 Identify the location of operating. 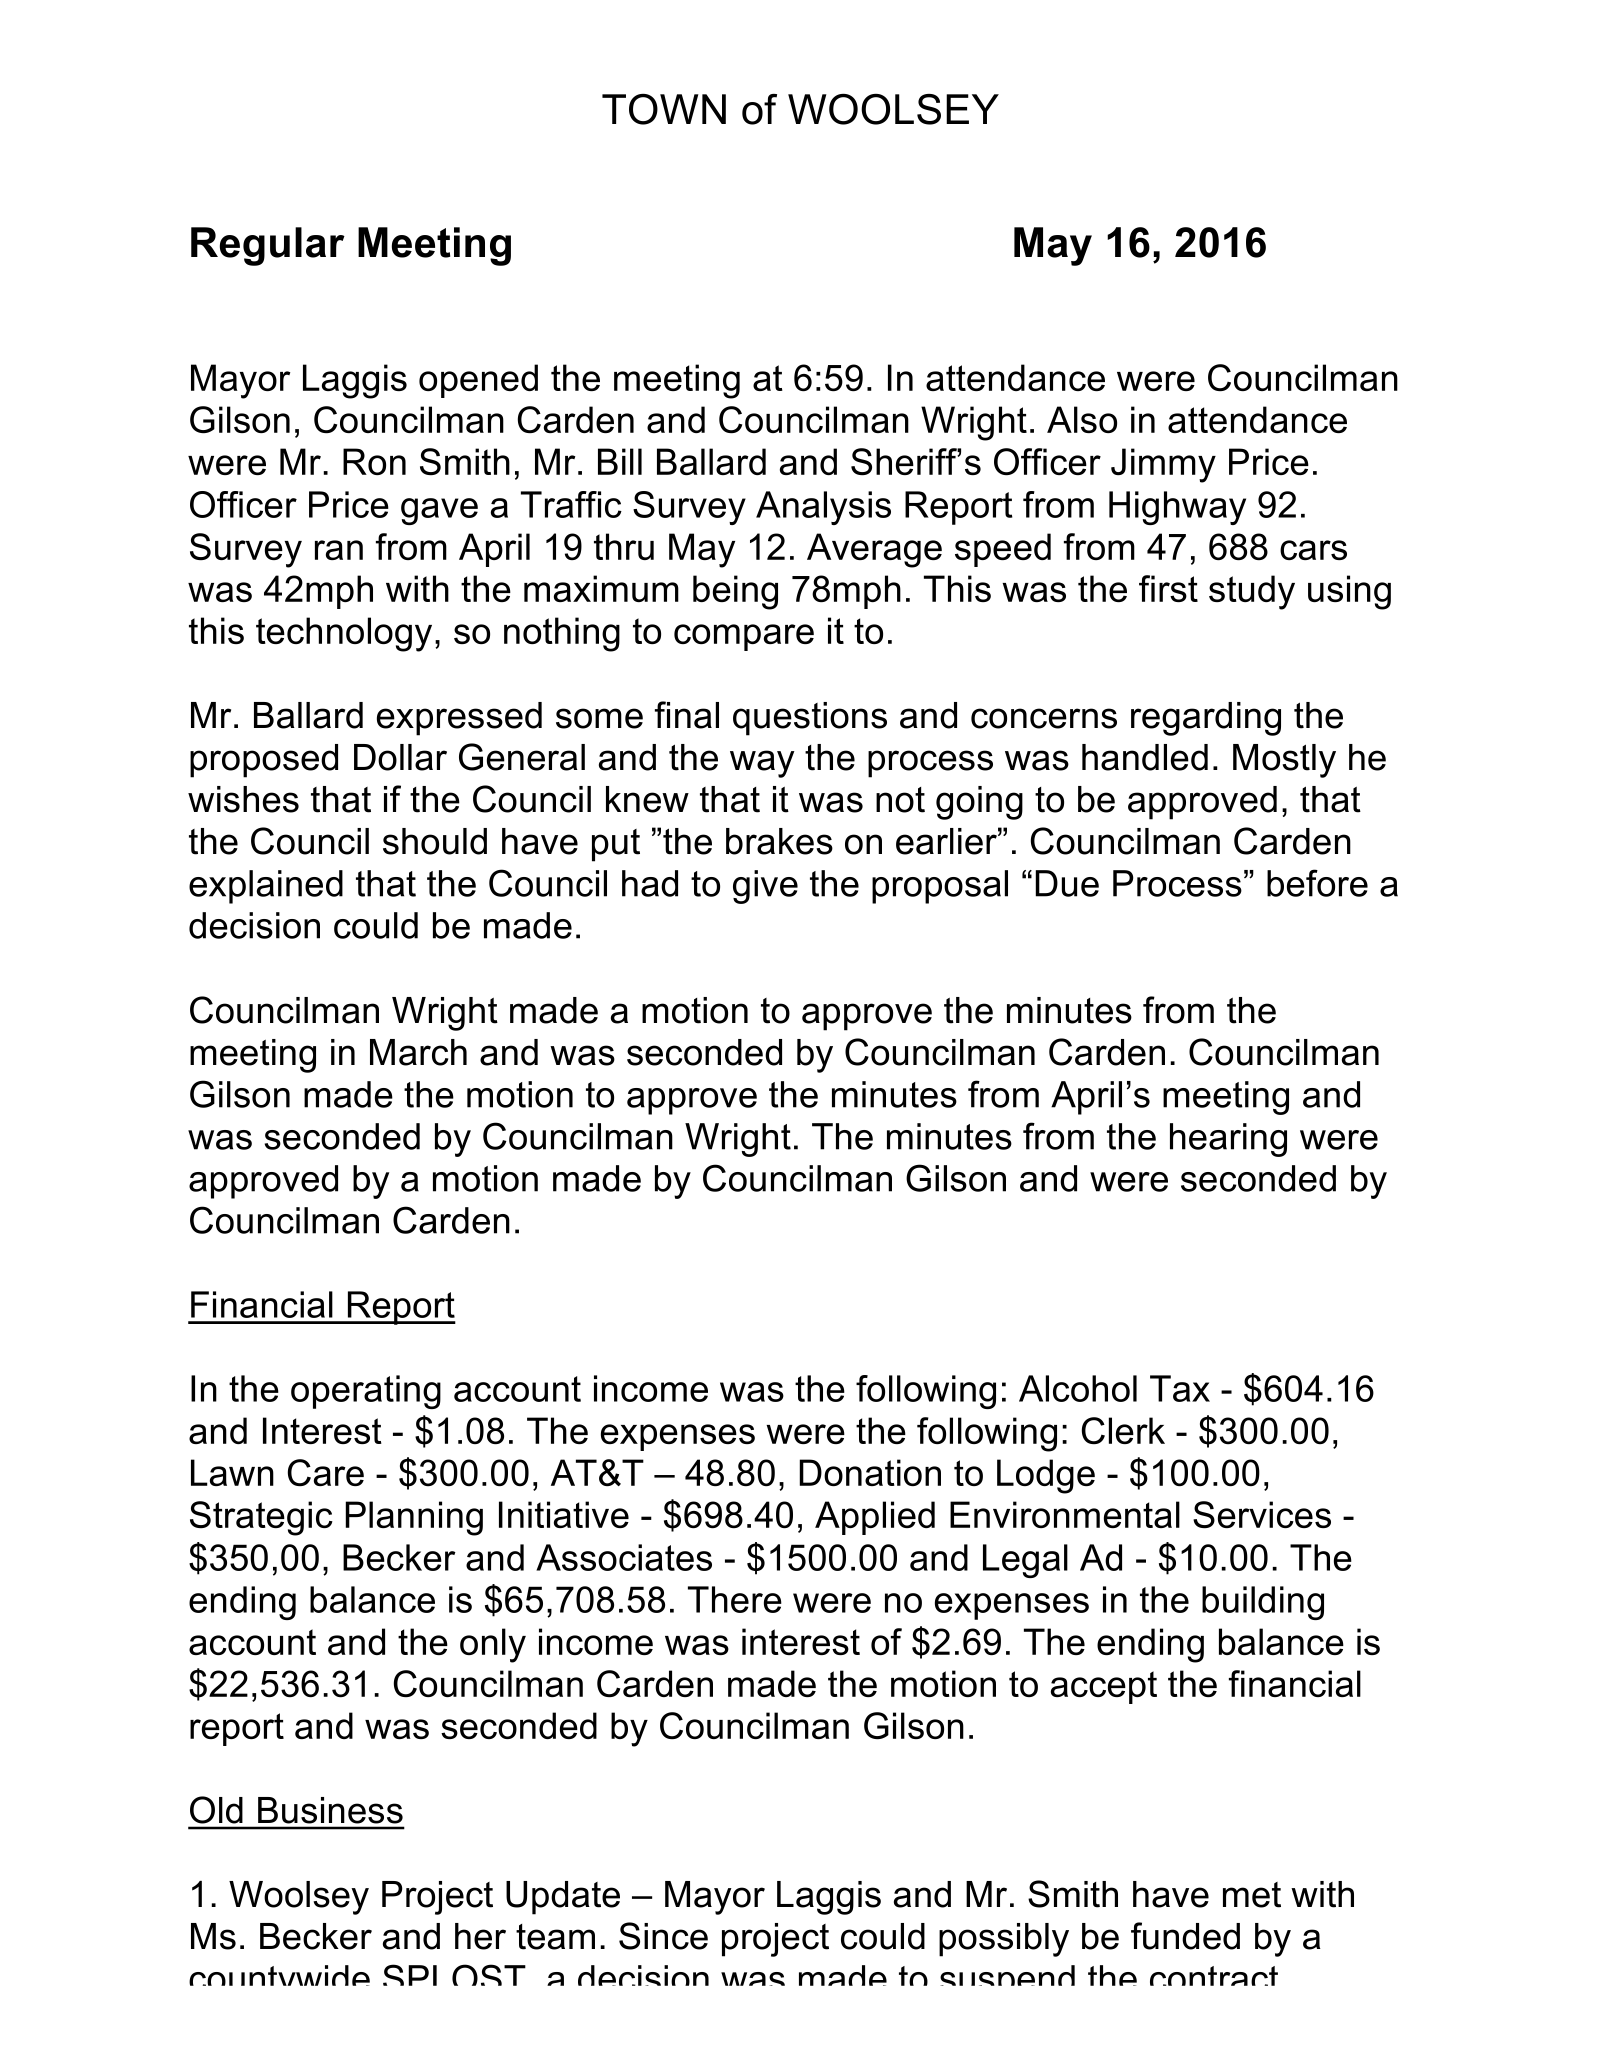
(366, 1392).
